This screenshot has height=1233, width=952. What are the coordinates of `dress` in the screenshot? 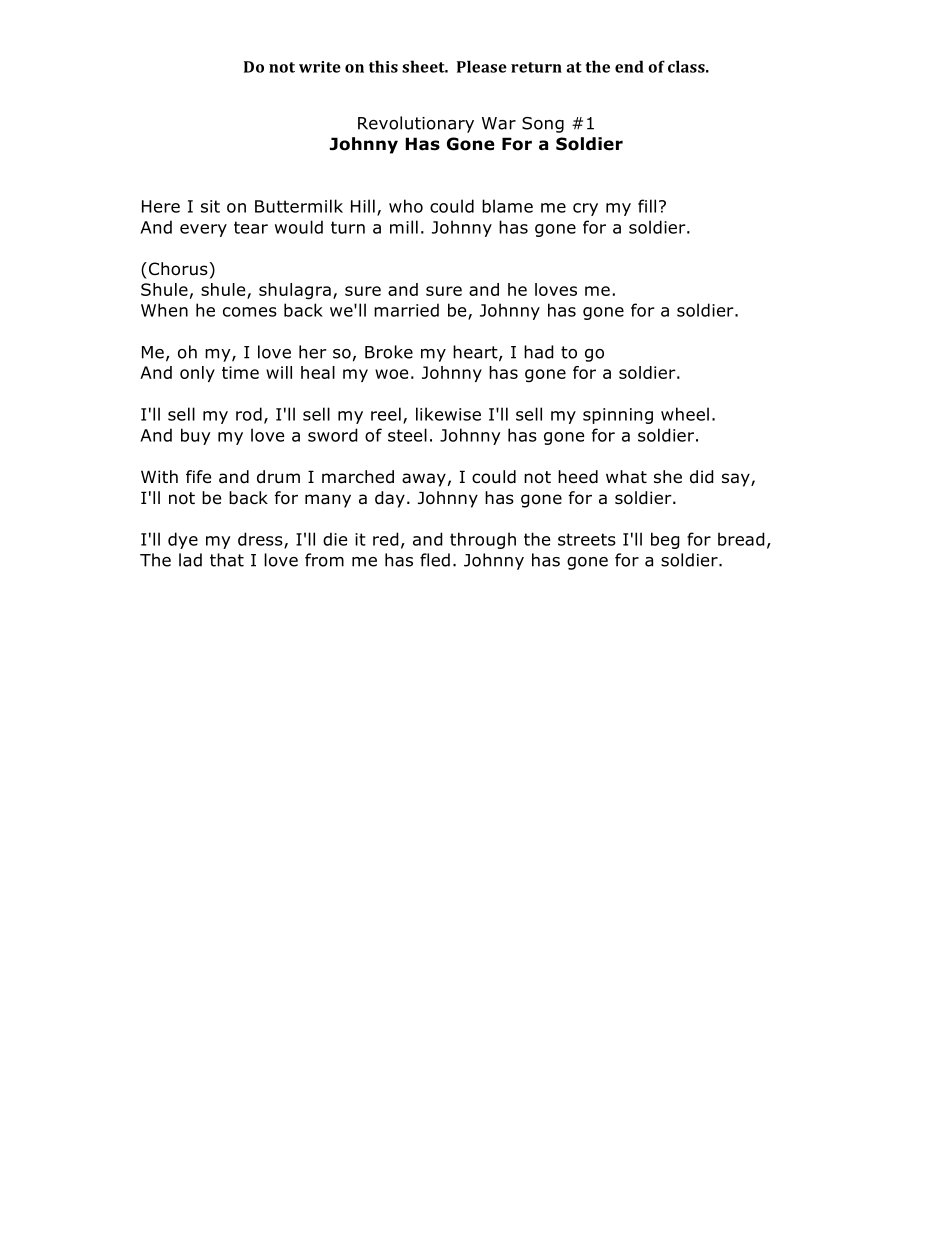 It's located at (261, 540).
